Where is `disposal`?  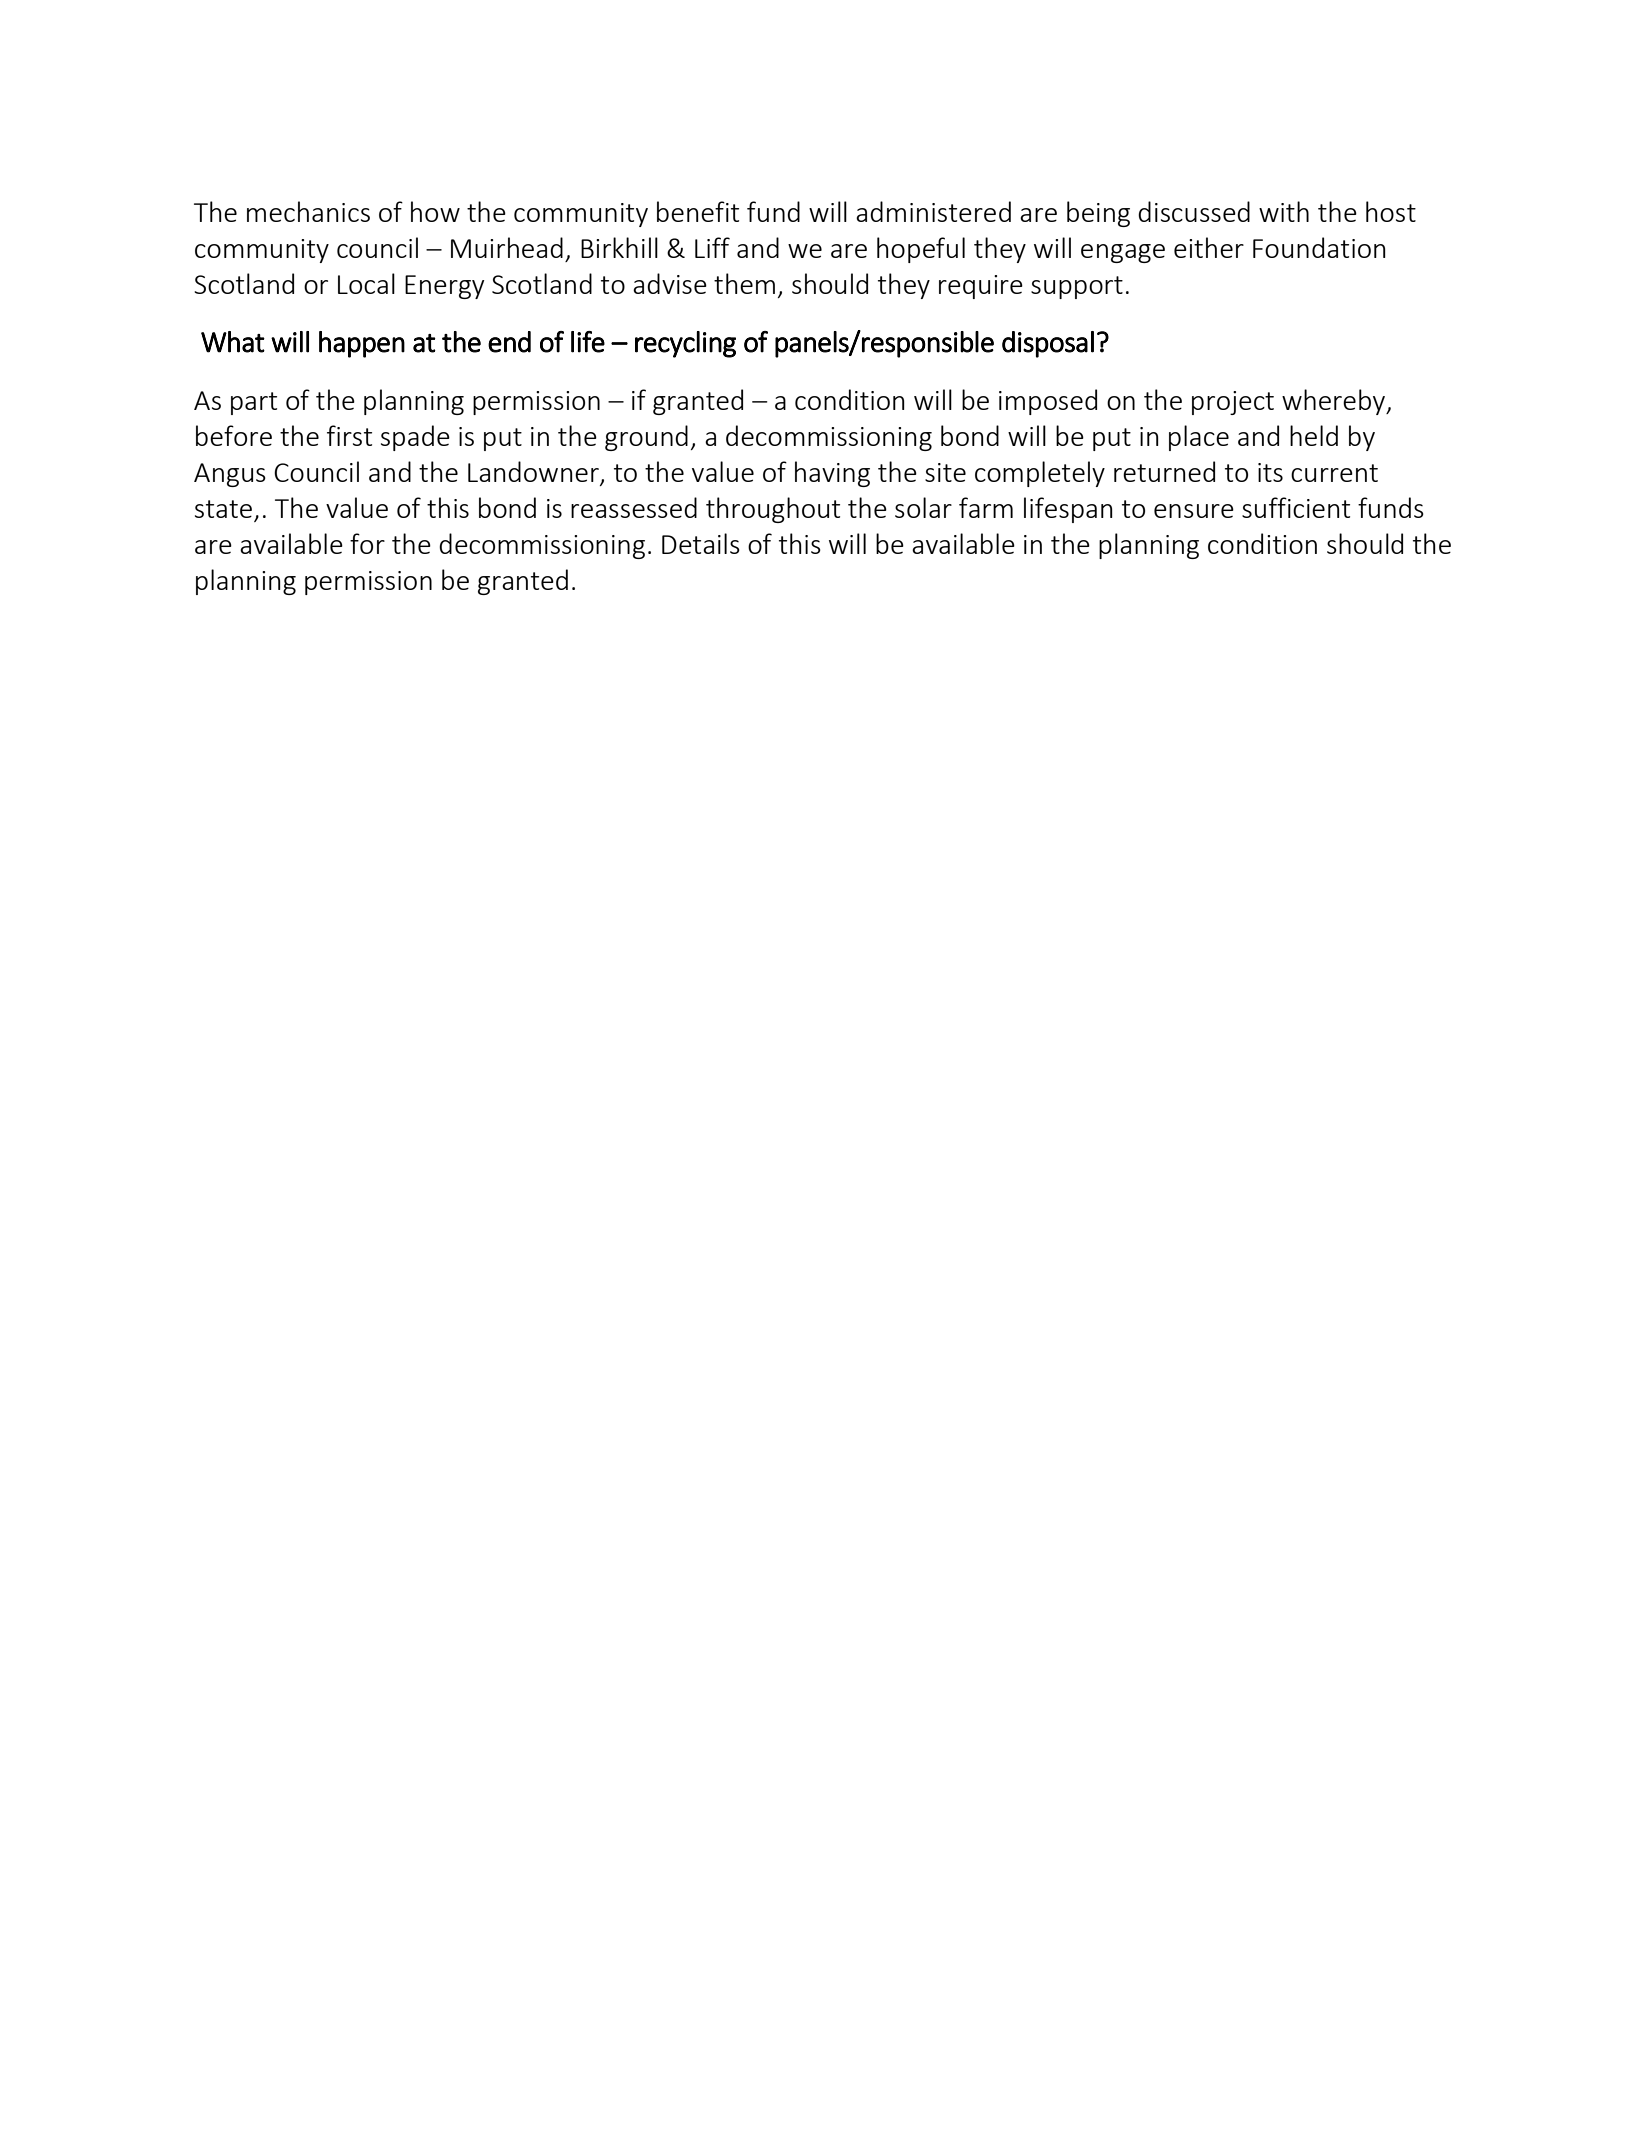
disposal is located at coordinates (1048, 344).
